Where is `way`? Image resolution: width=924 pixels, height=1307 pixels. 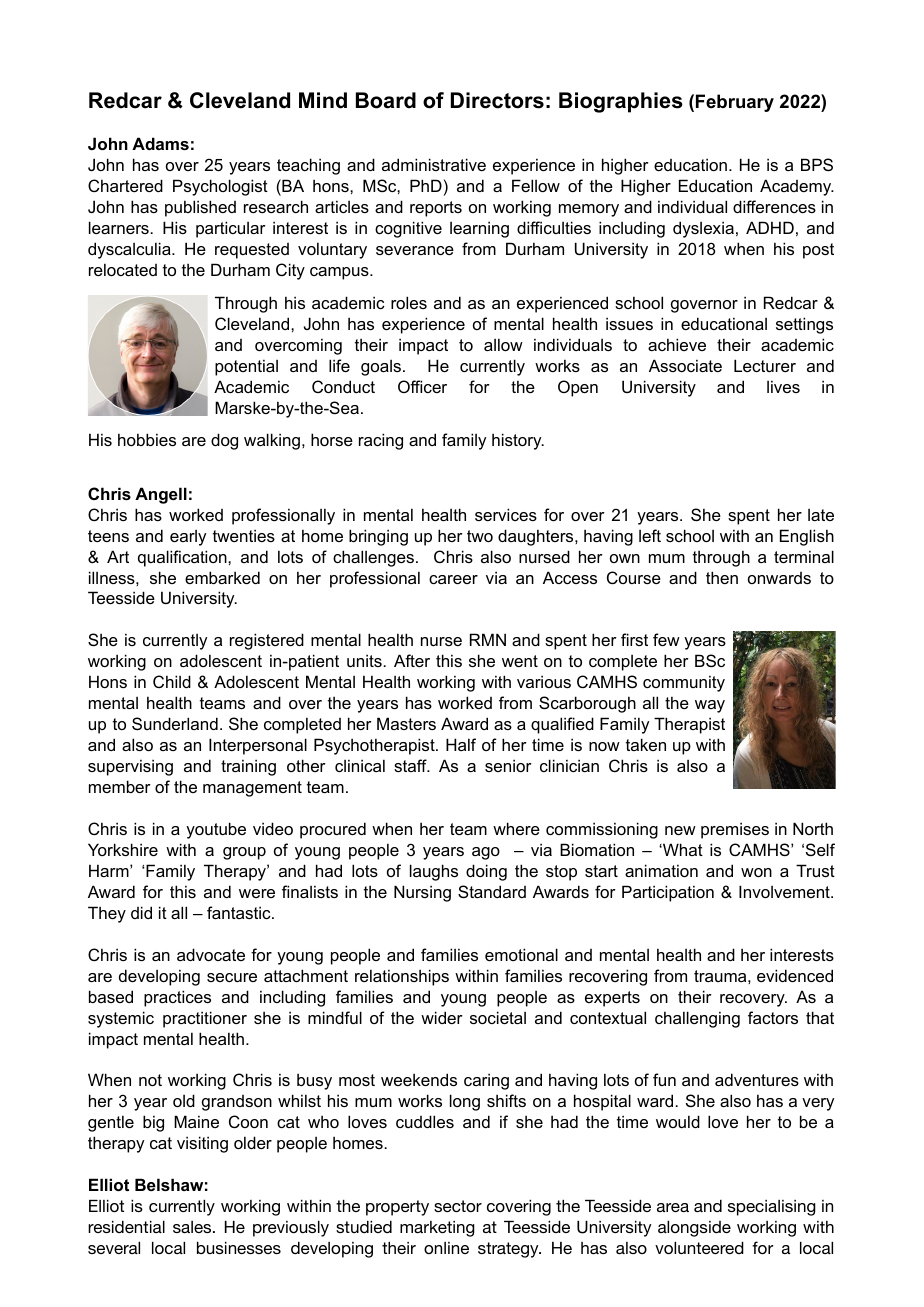 way is located at coordinates (710, 706).
